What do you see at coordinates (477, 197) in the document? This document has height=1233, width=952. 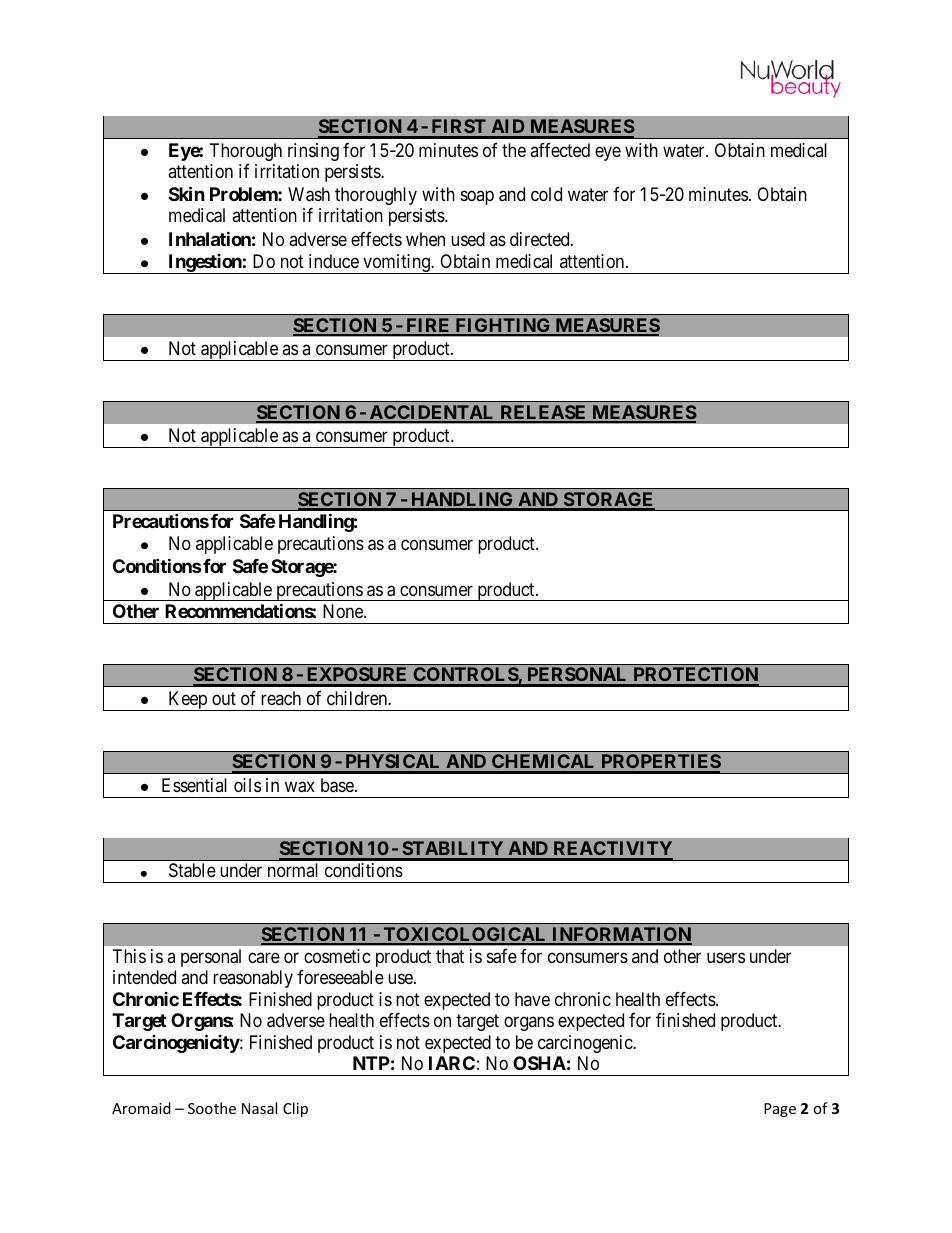 I see `soap` at bounding box center [477, 197].
